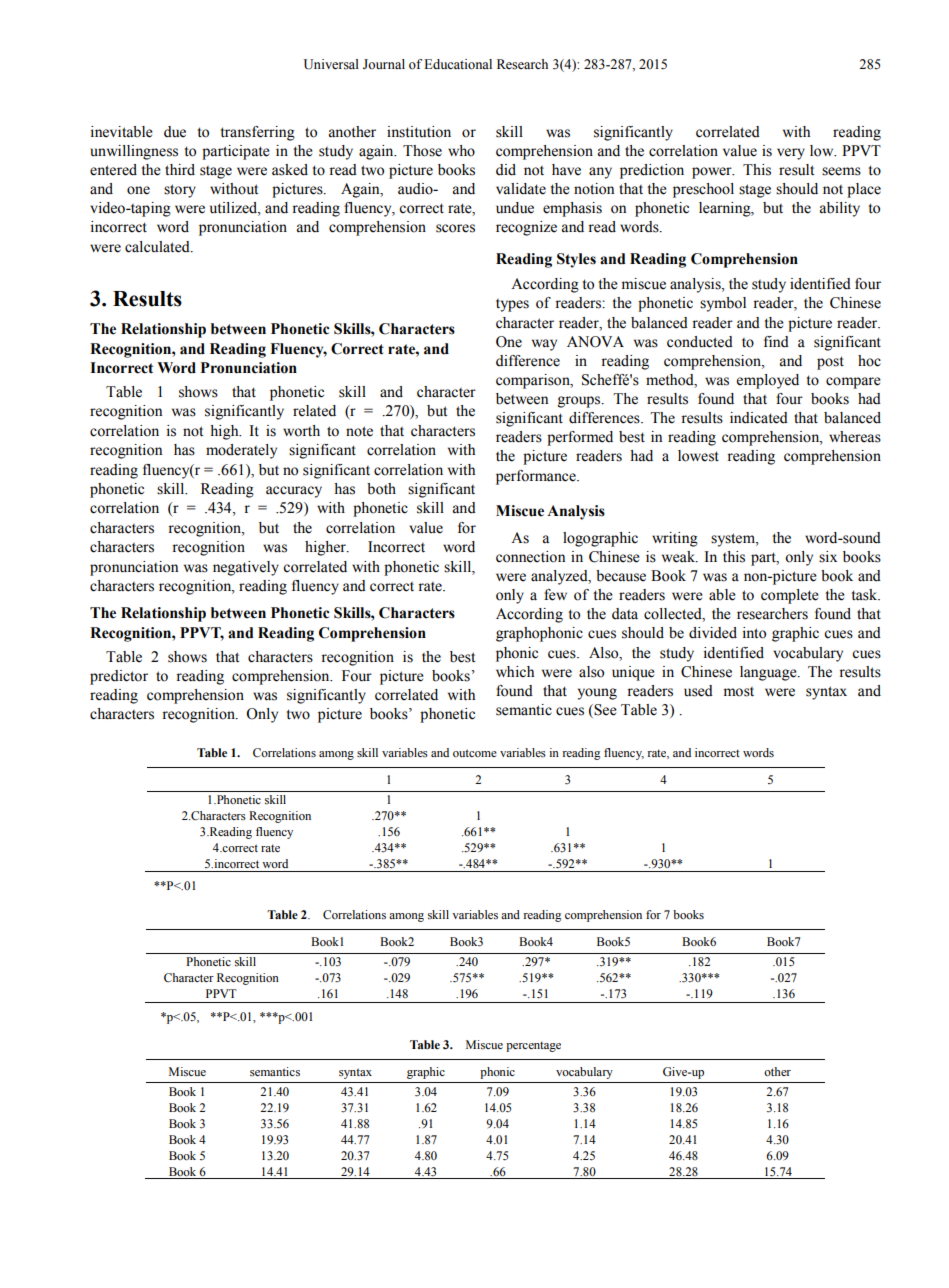  What do you see at coordinates (738, 692) in the screenshot?
I see `most` at bounding box center [738, 692].
